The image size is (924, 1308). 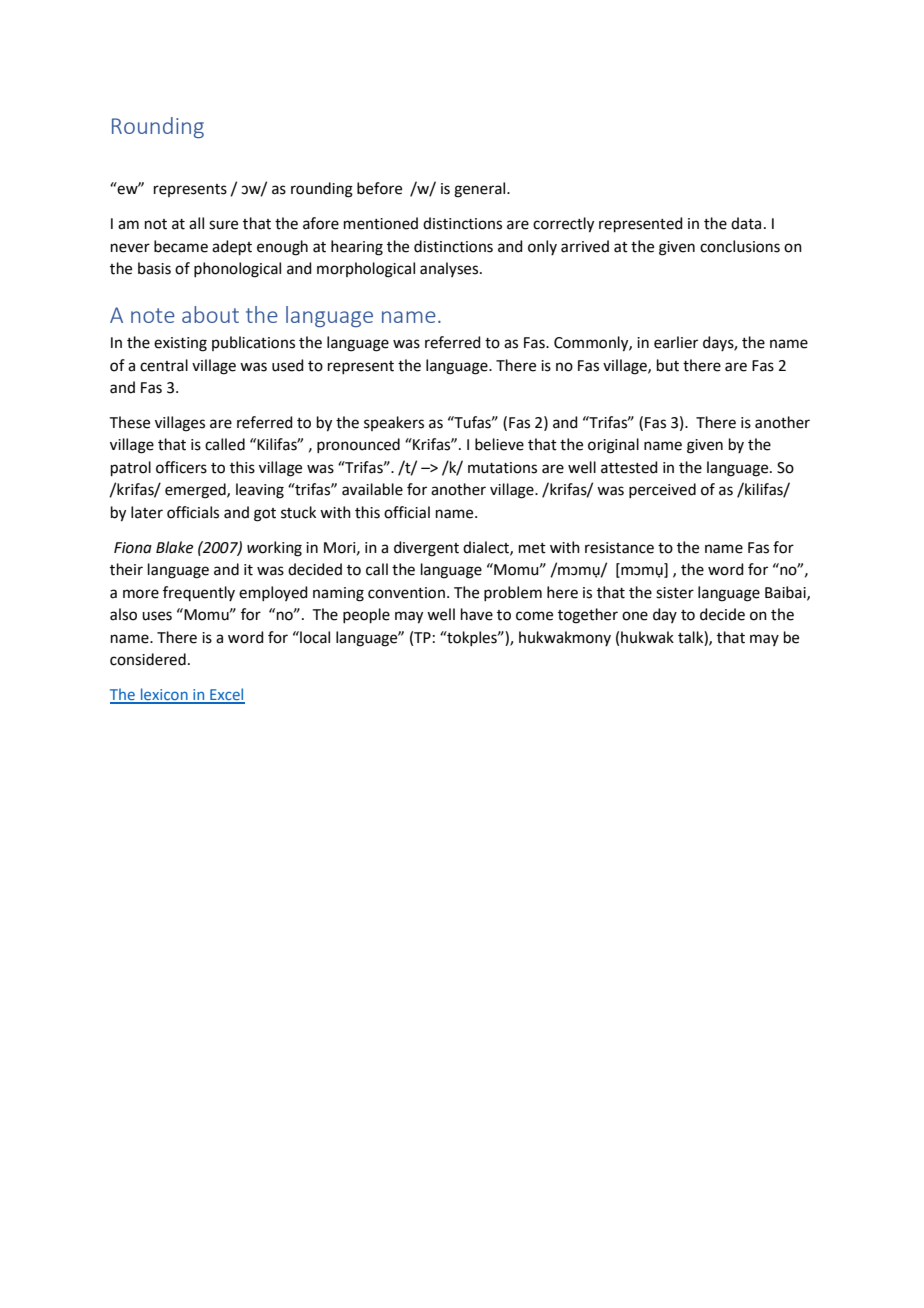 I want to click on central, so click(x=164, y=365).
